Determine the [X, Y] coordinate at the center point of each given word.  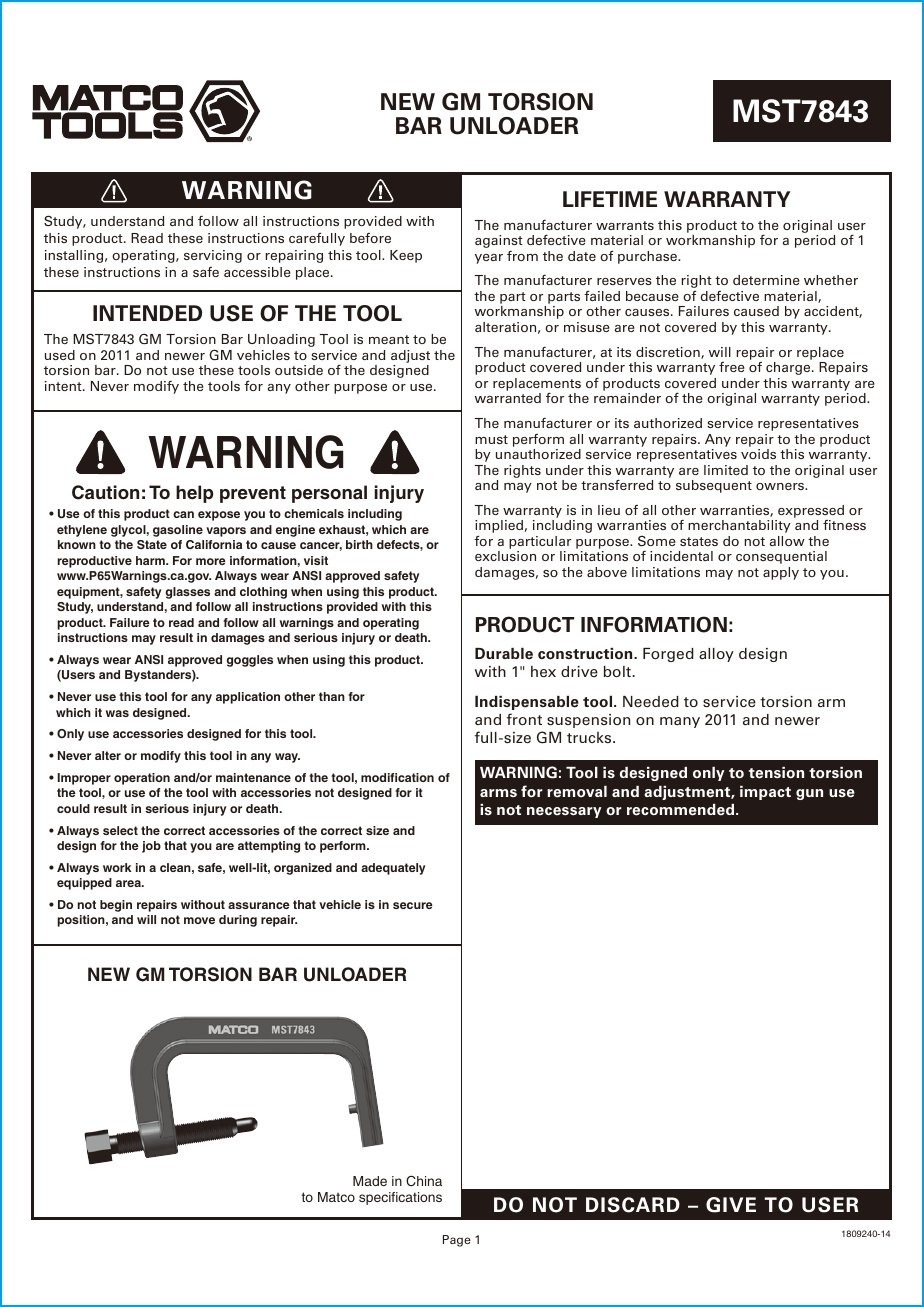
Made [370, 1181]
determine [766, 280]
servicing [213, 256]
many [680, 722]
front [524, 719]
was [117, 713]
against [499, 241]
